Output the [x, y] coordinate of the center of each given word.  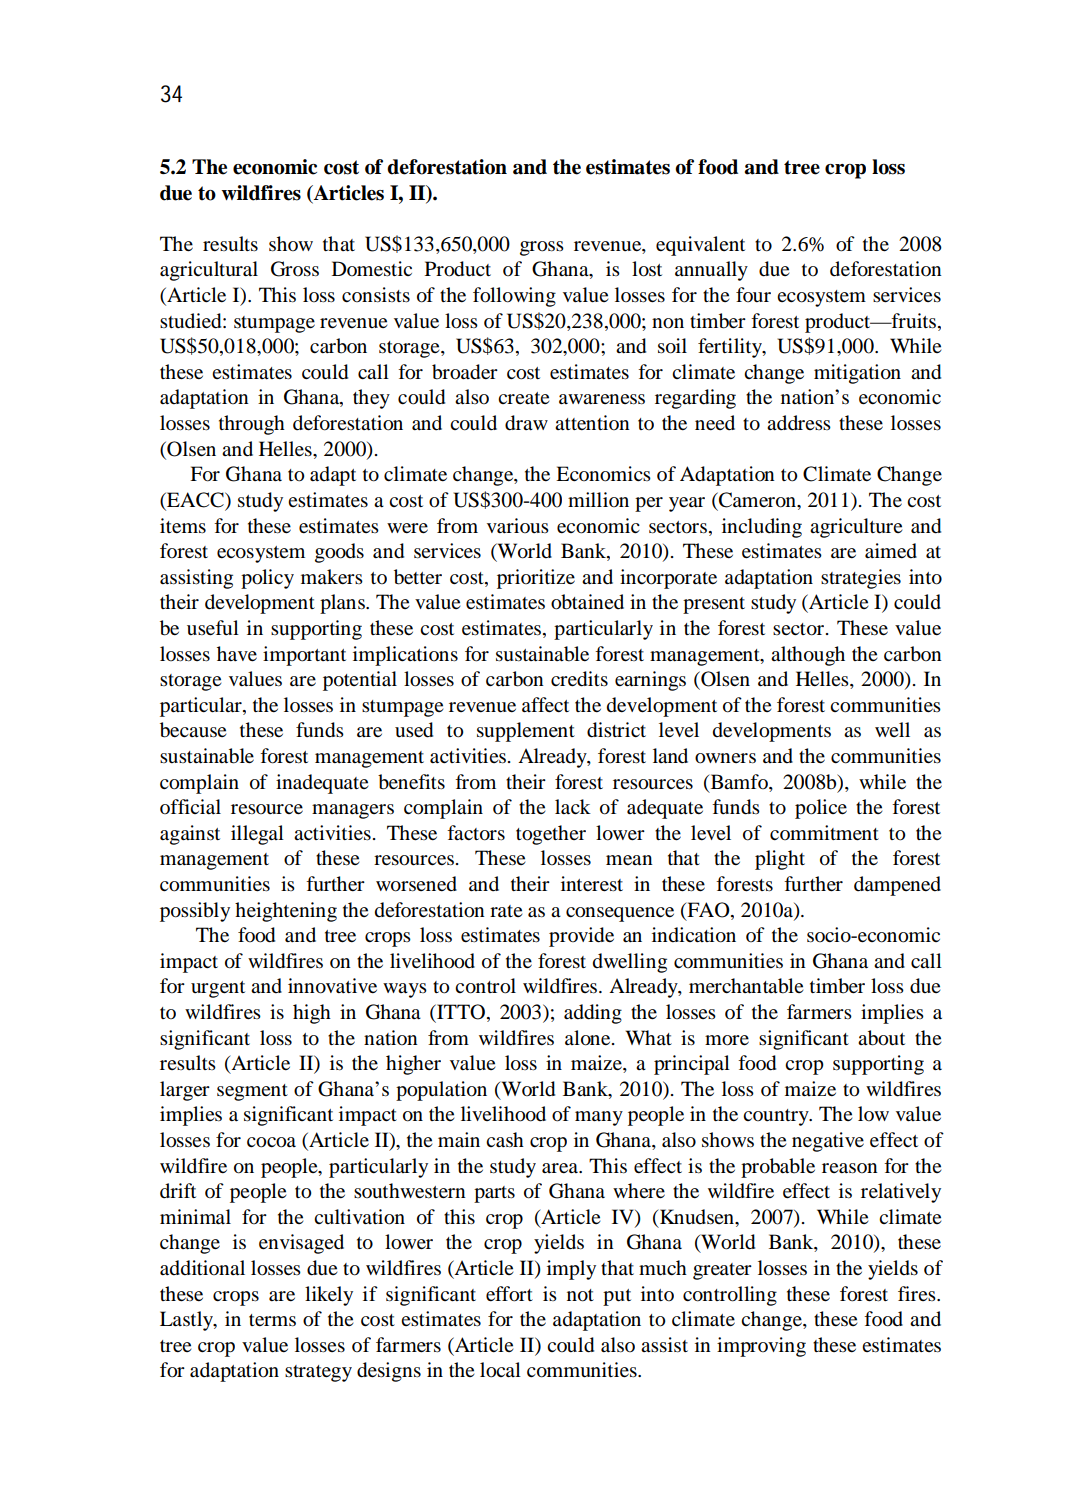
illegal [257, 835]
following [514, 297]
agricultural [209, 271]
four [753, 294]
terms [272, 1320]
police [821, 809]
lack [573, 806]
